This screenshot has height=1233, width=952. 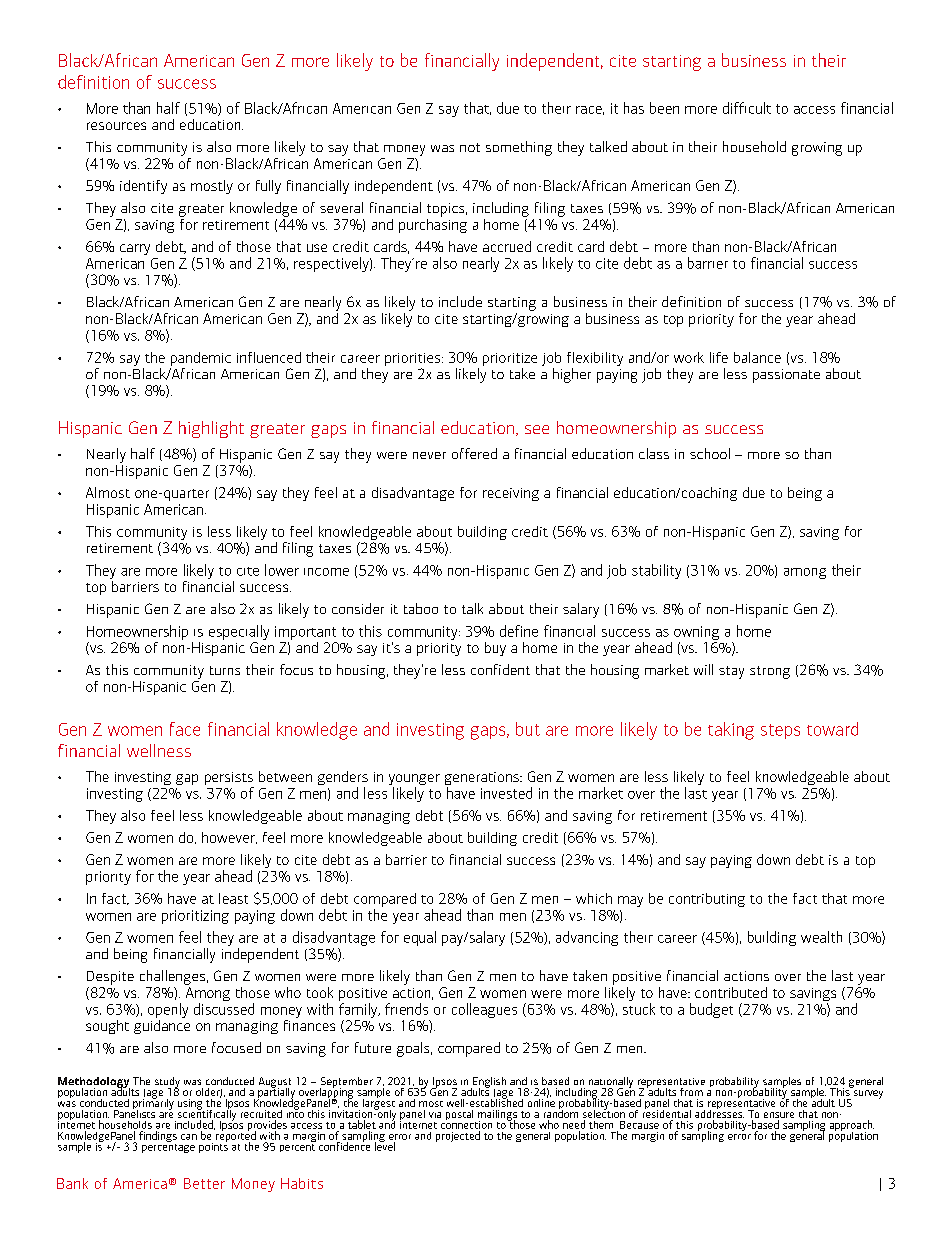 What do you see at coordinates (747, 108) in the screenshot?
I see `difficult` at bounding box center [747, 108].
